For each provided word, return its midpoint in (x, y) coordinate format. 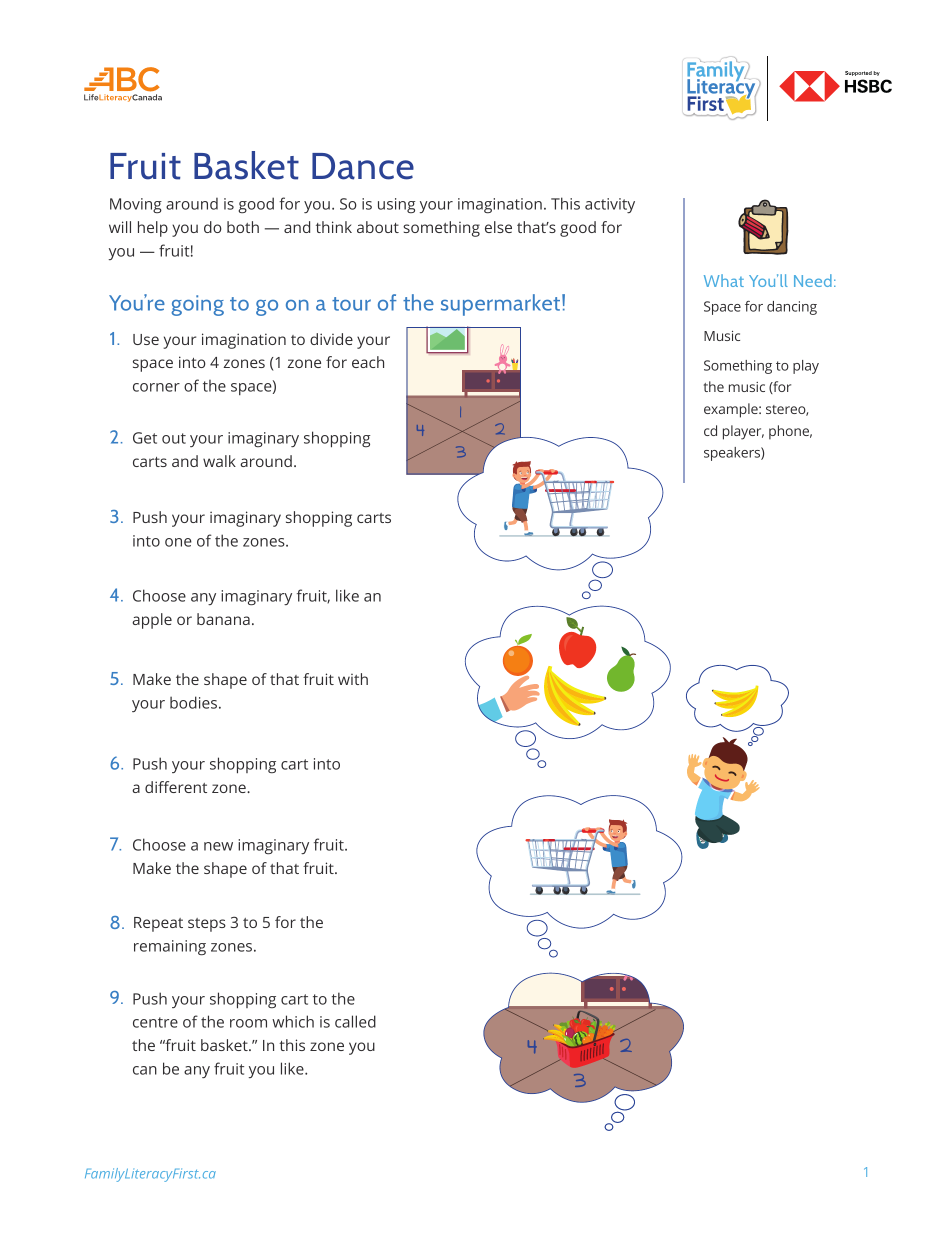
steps (207, 925)
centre (155, 1022)
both (243, 227)
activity (610, 205)
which (293, 1021)
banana (223, 619)
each (368, 362)
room (248, 1023)
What (724, 280)
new (218, 846)
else (498, 227)
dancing (792, 308)
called (355, 1021)
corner (156, 387)
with (353, 679)
